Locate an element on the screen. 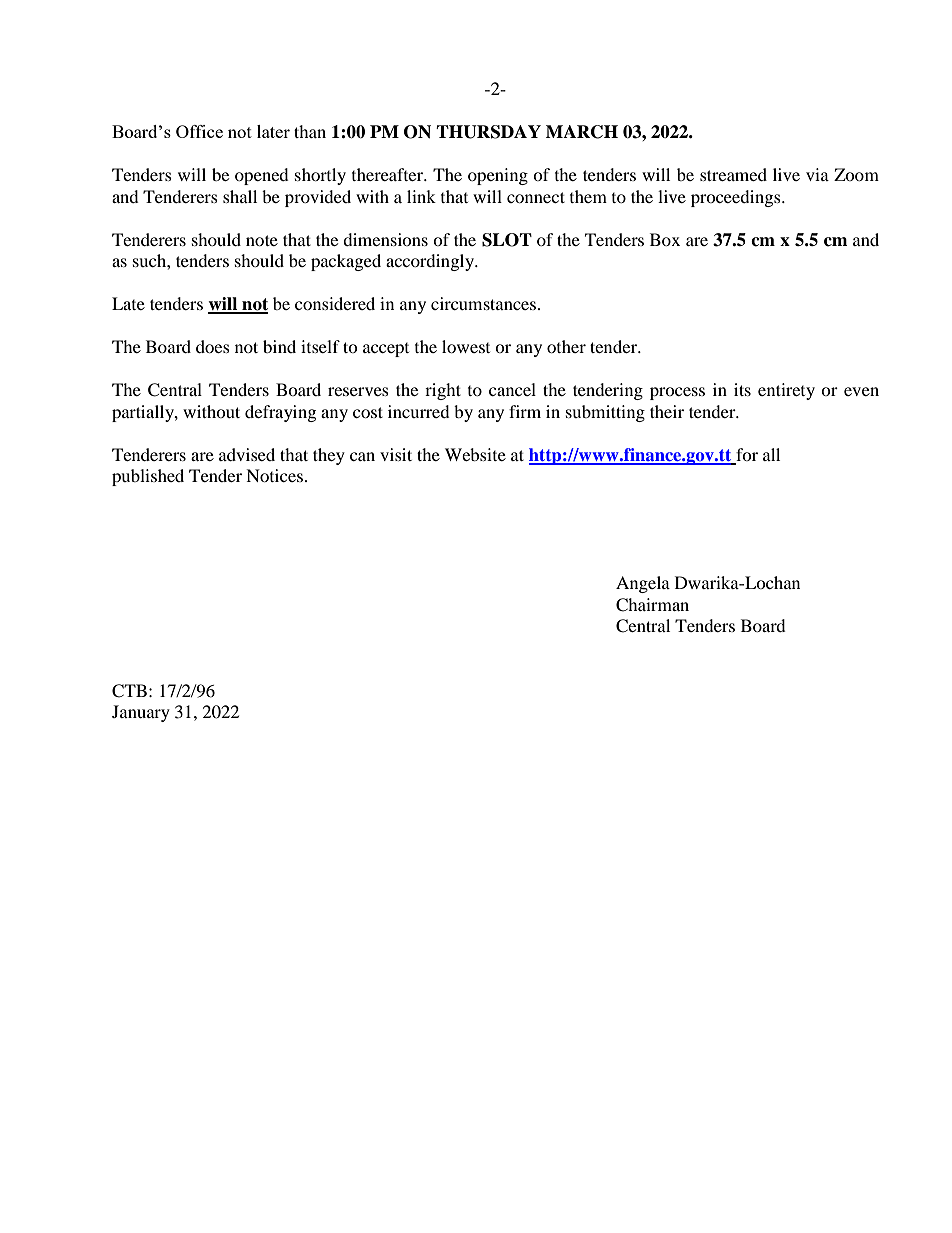 This screenshot has height=1233, width=952. Notices is located at coordinates (276, 475).
